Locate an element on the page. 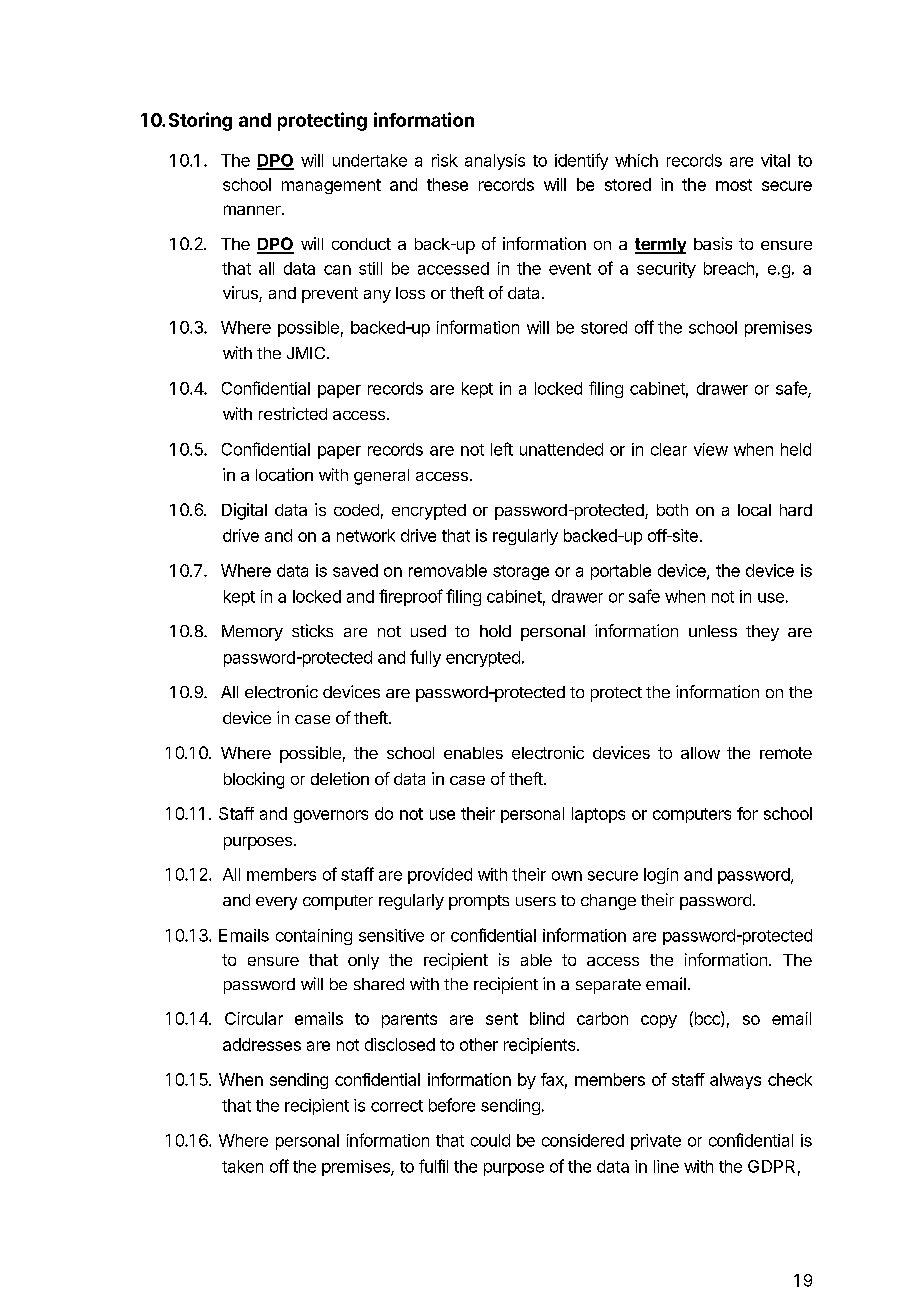 Image resolution: width=924 pixels, height=1309 pixels. could is located at coordinates (490, 1140).
